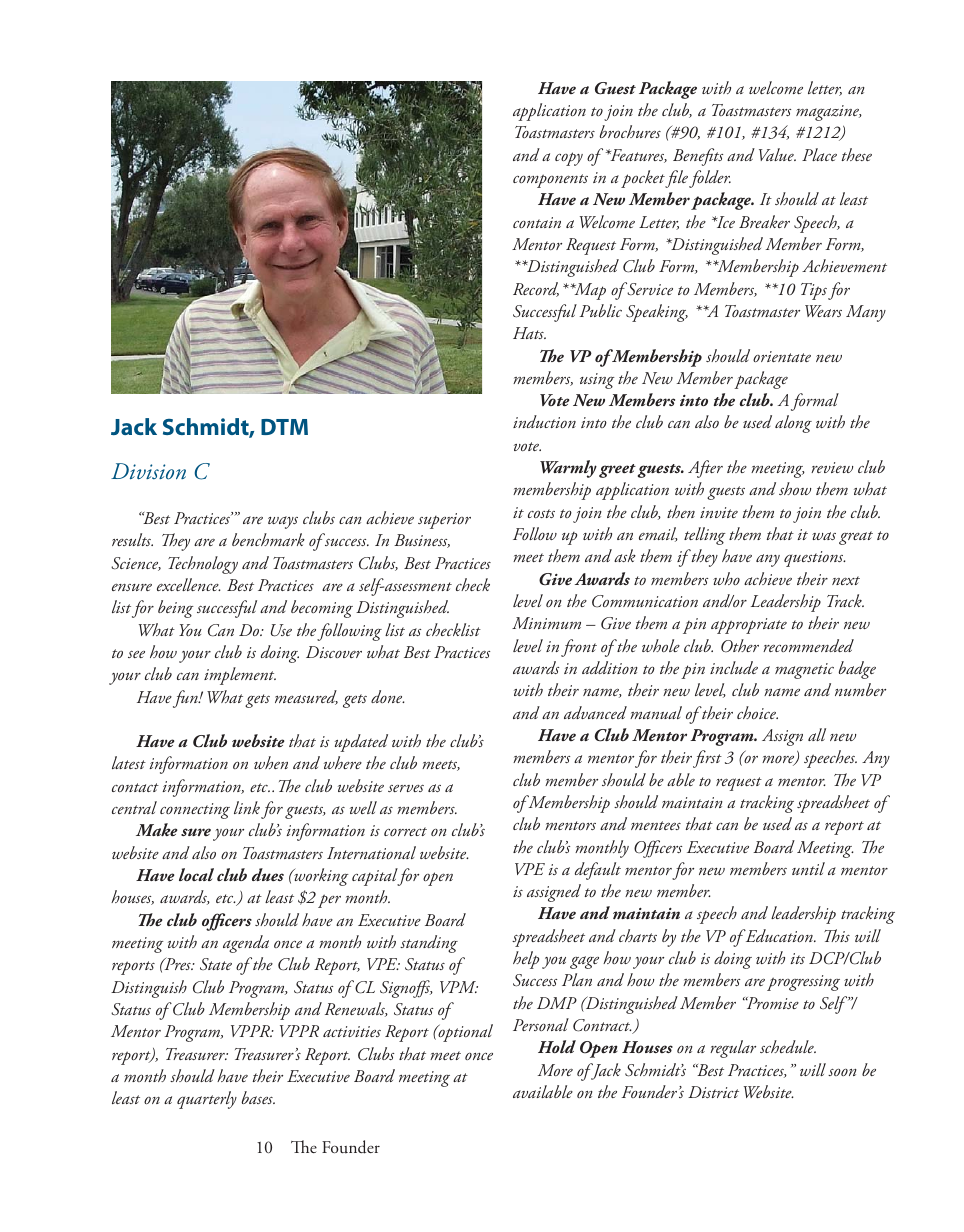 This screenshot has width=964, height=1232. What do you see at coordinates (782, 356) in the screenshot?
I see `orientate` at bounding box center [782, 356].
